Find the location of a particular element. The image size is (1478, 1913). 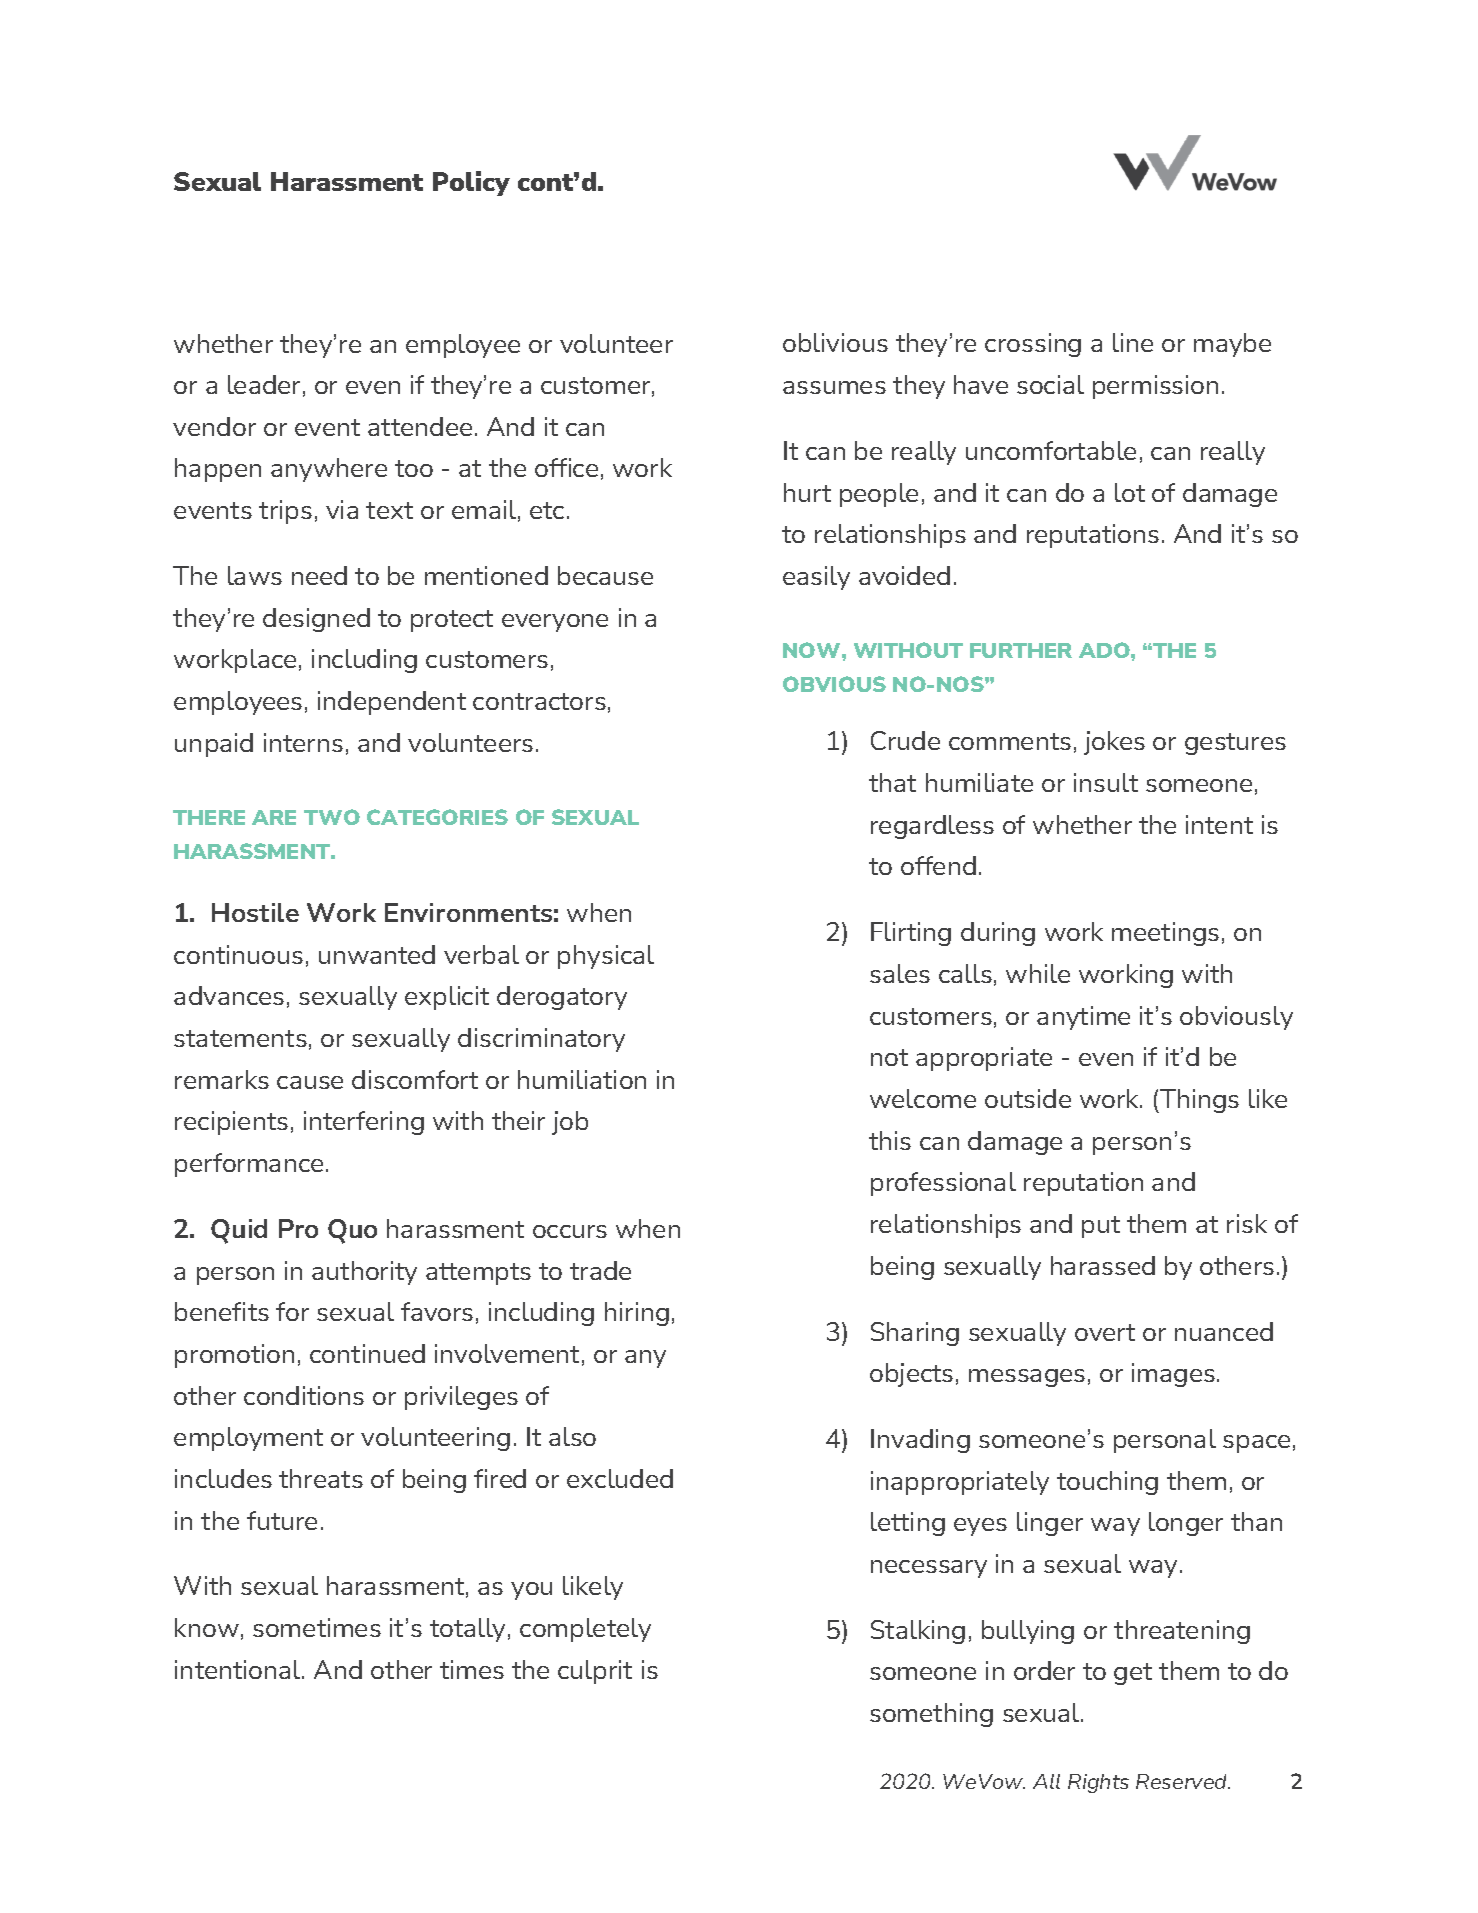

know is located at coordinates (207, 1627).
